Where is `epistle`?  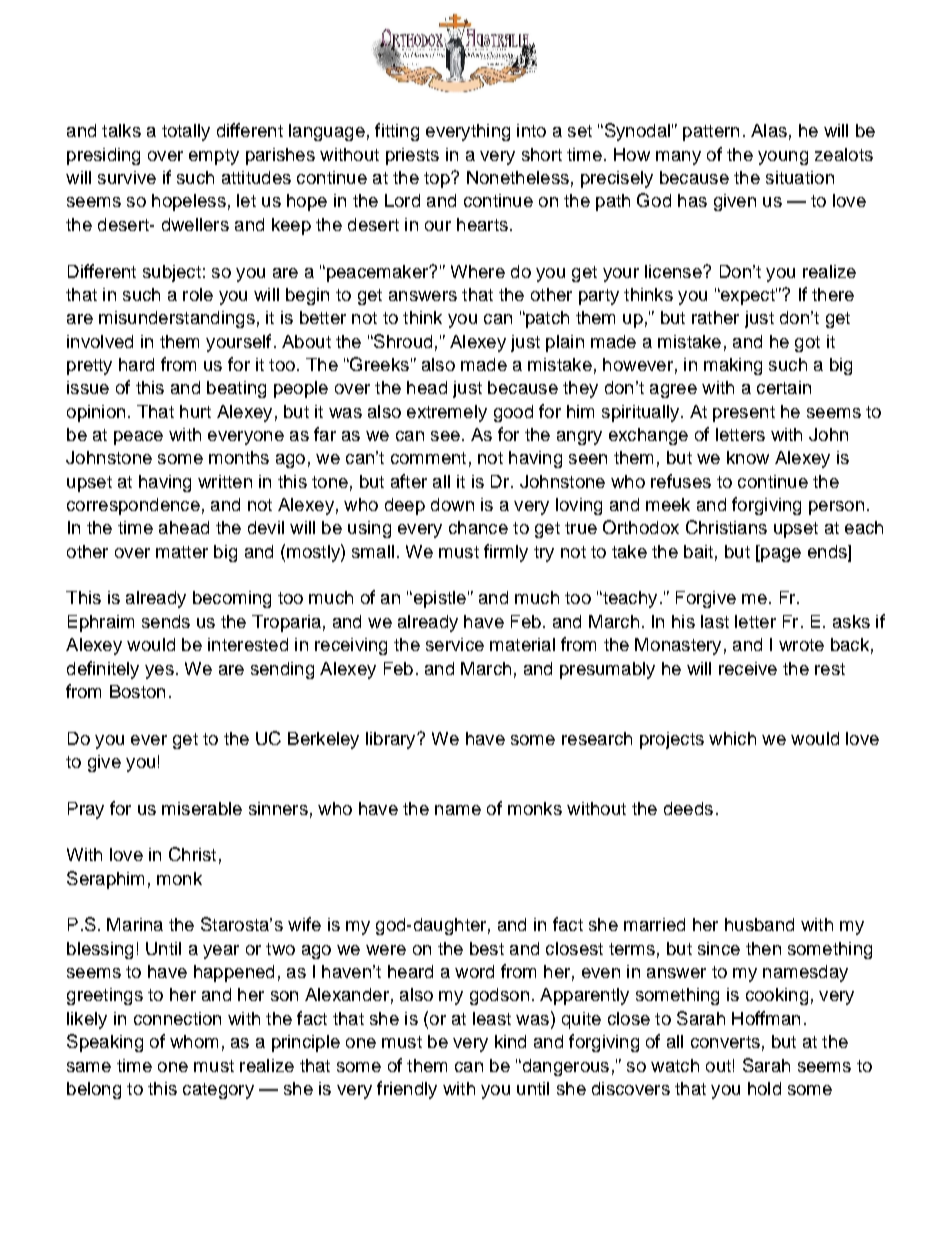
epistle is located at coordinates (438, 599).
